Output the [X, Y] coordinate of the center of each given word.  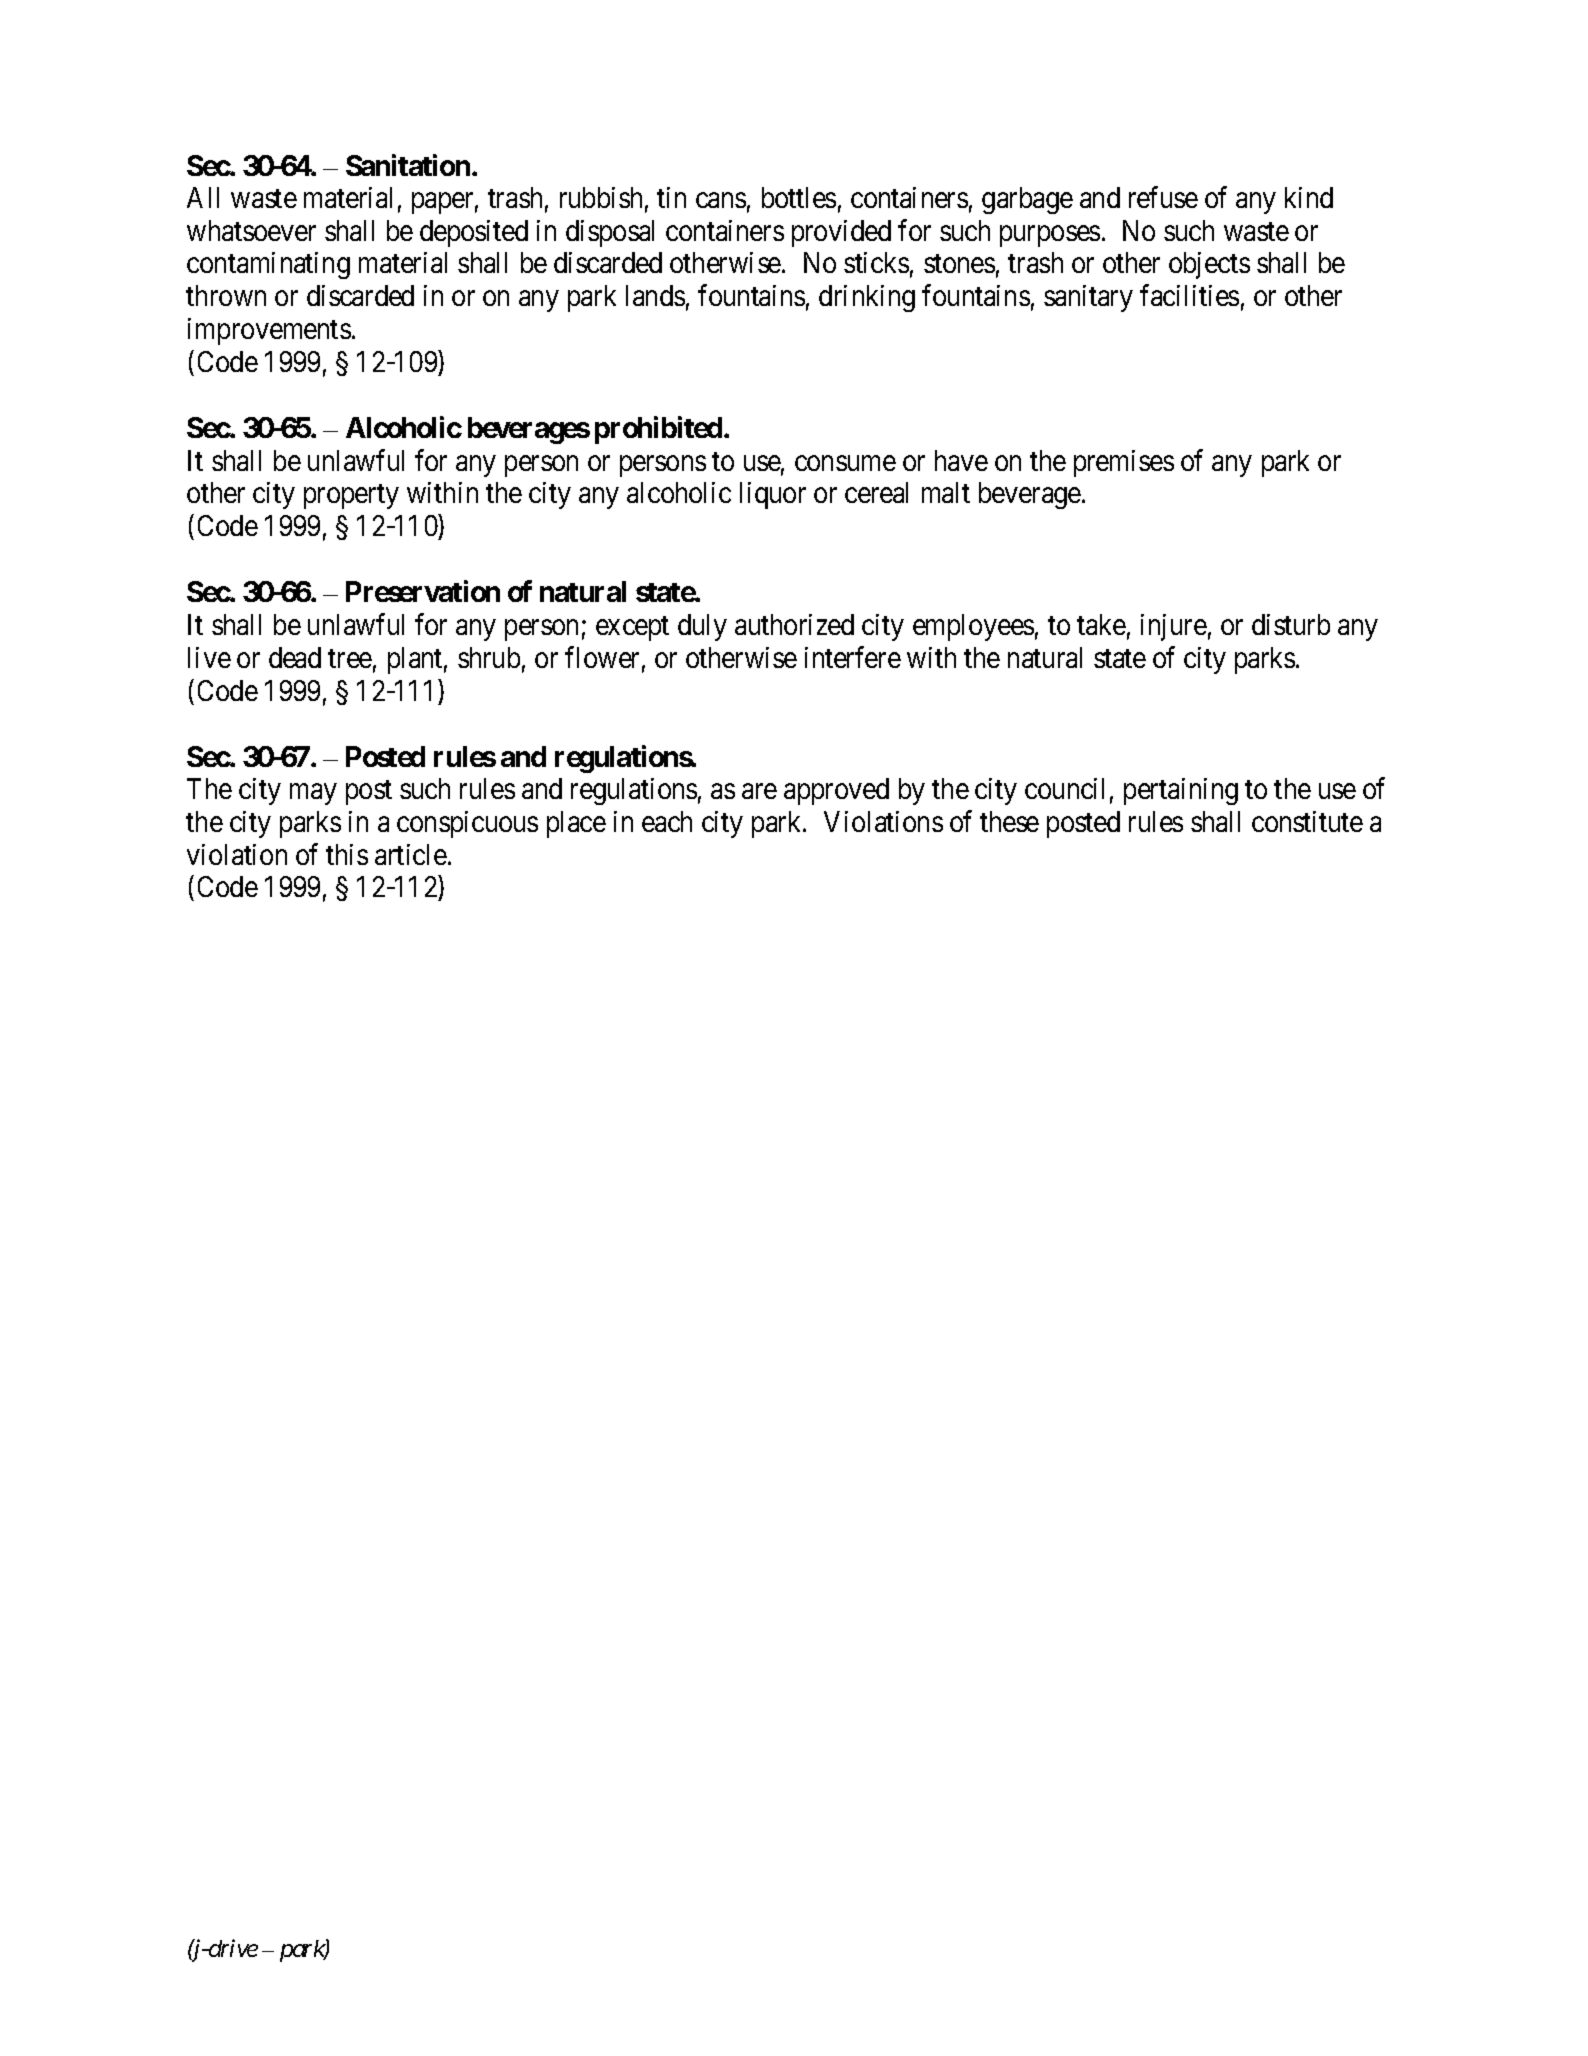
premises [1124, 463]
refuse [1163, 197]
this [347, 854]
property [351, 497]
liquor [773, 495]
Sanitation [408, 165]
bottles [799, 197]
